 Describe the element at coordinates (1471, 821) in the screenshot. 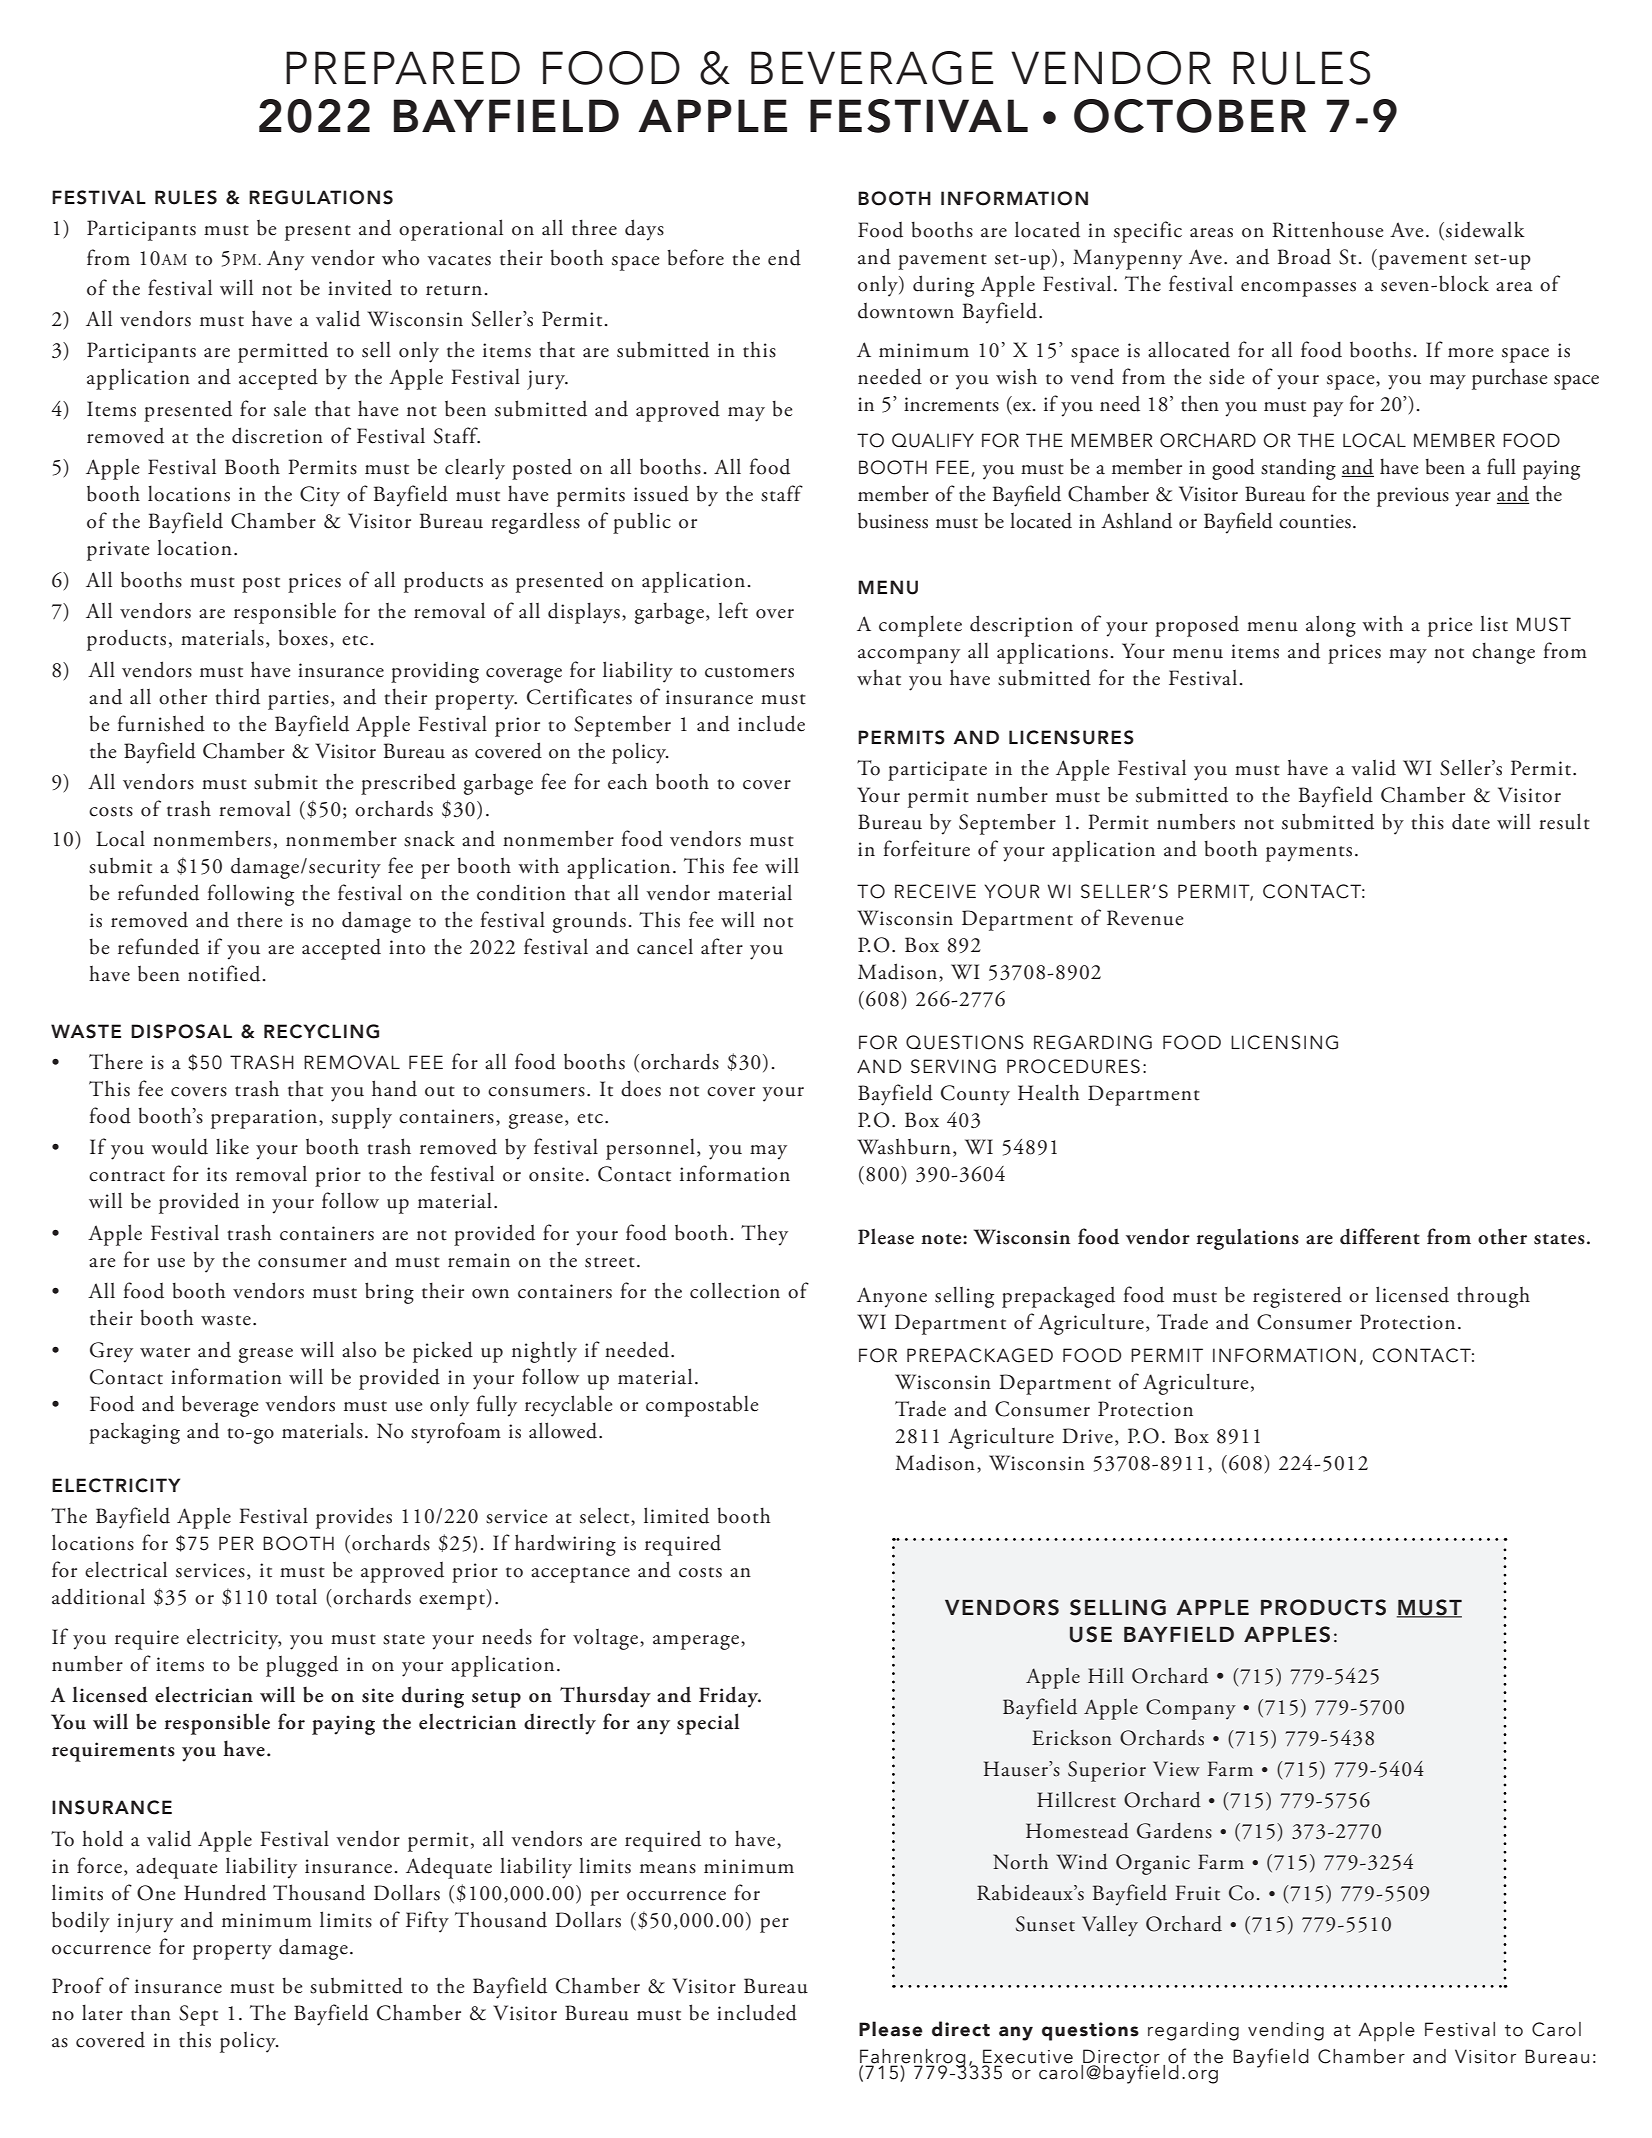

I see `date` at that location.
